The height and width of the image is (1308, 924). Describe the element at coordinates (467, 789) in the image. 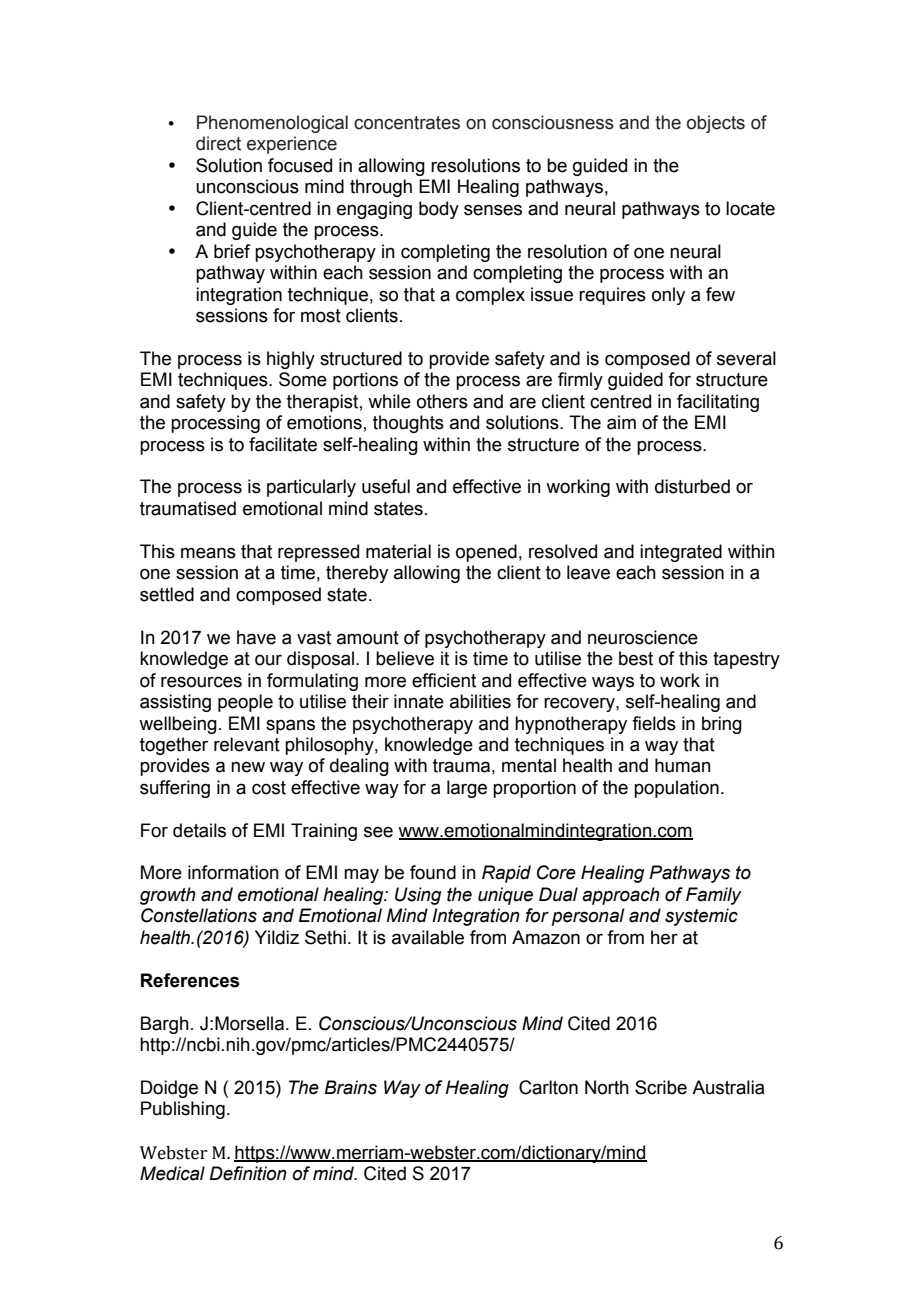

I see `large` at that location.
